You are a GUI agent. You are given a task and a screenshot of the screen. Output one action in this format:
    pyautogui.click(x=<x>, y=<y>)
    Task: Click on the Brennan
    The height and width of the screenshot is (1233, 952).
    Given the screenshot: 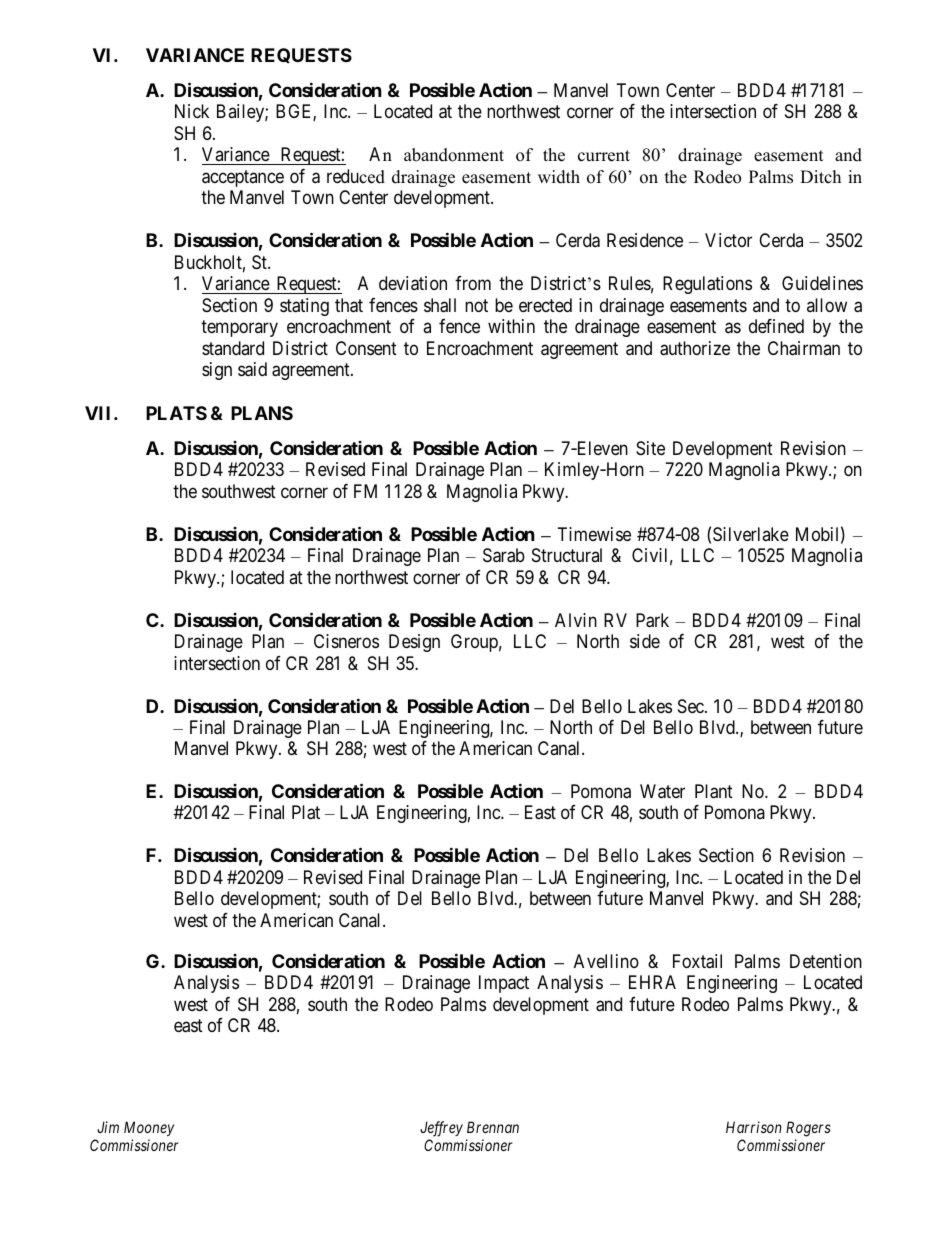 What is the action you would take?
    pyautogui.click(x=493, y=1127)
